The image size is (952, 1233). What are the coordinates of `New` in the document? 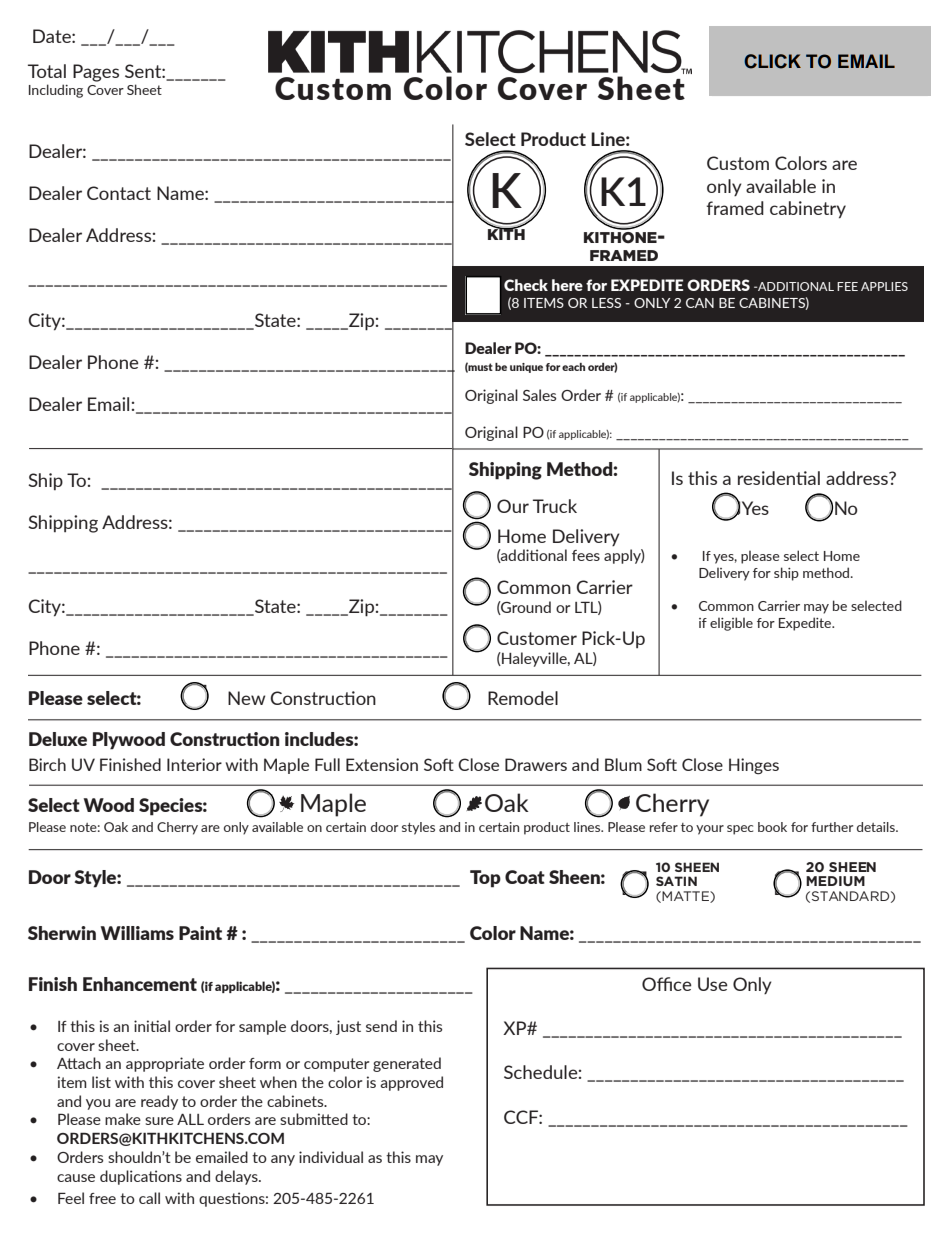 It's located at (246, 698).
